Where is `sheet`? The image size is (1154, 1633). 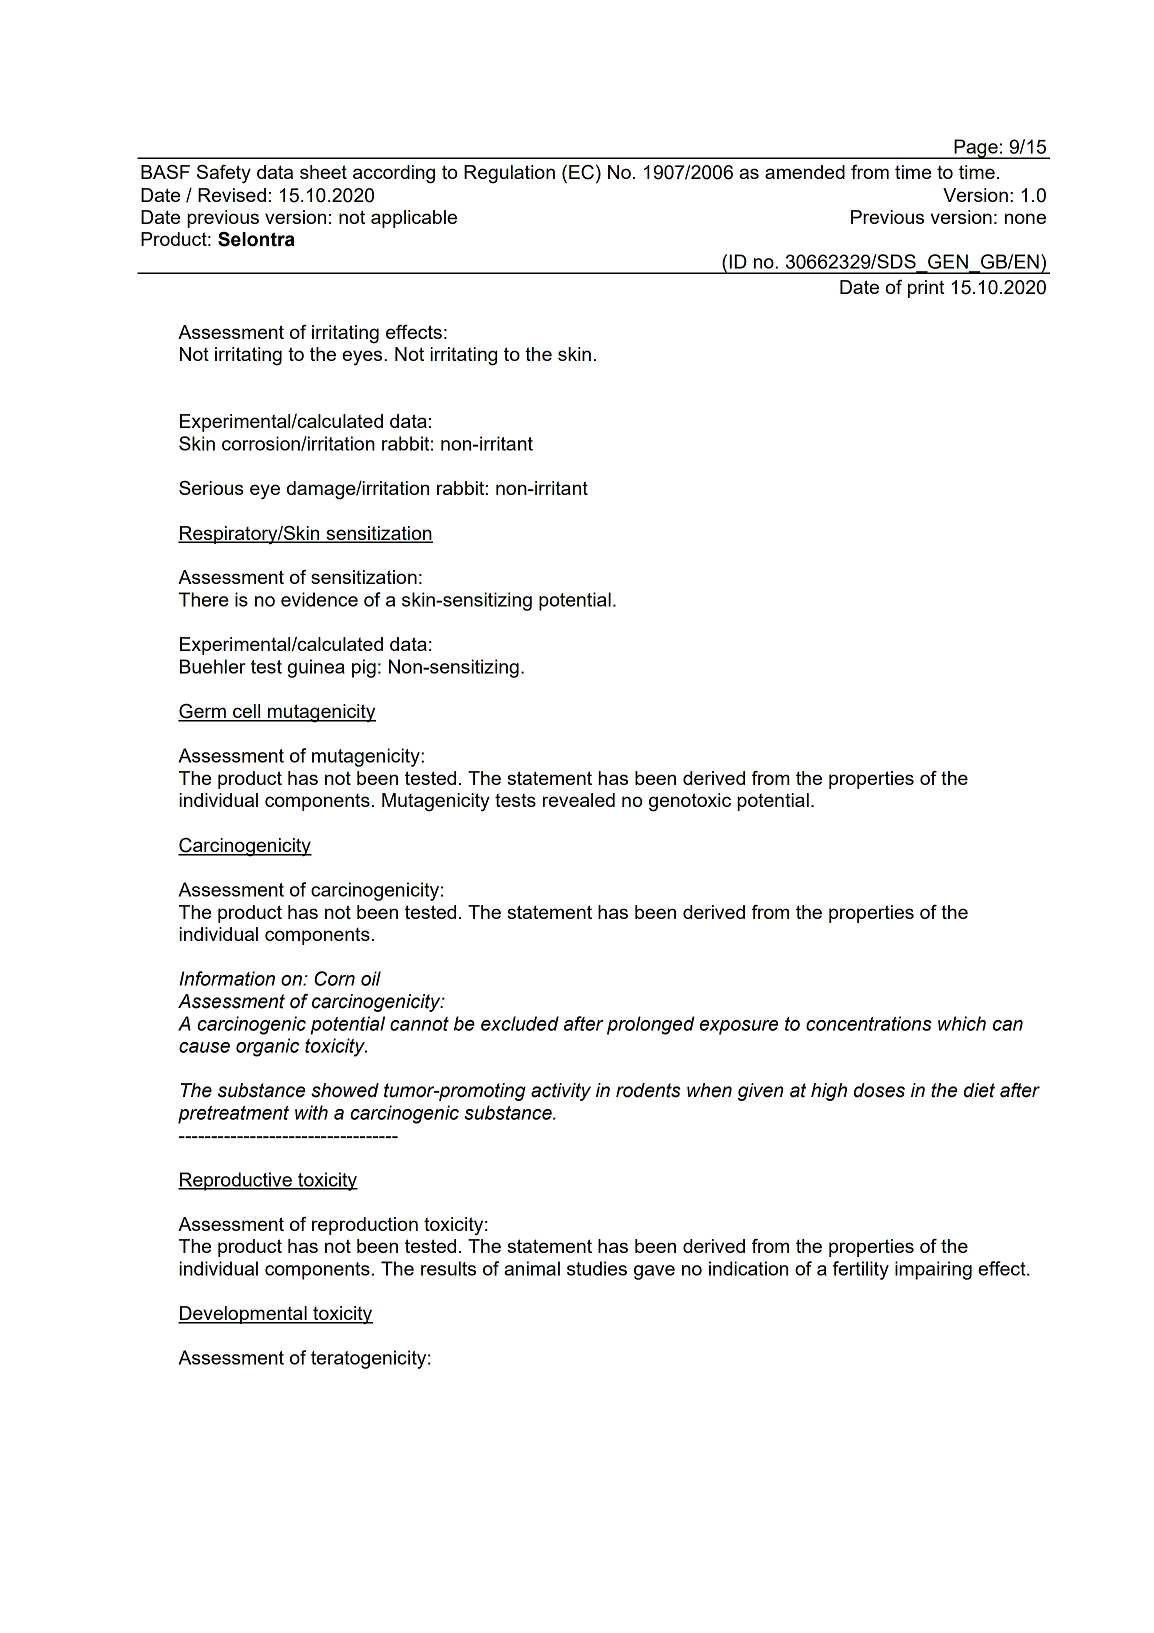 sheet is located at coordinates (323, 172).
